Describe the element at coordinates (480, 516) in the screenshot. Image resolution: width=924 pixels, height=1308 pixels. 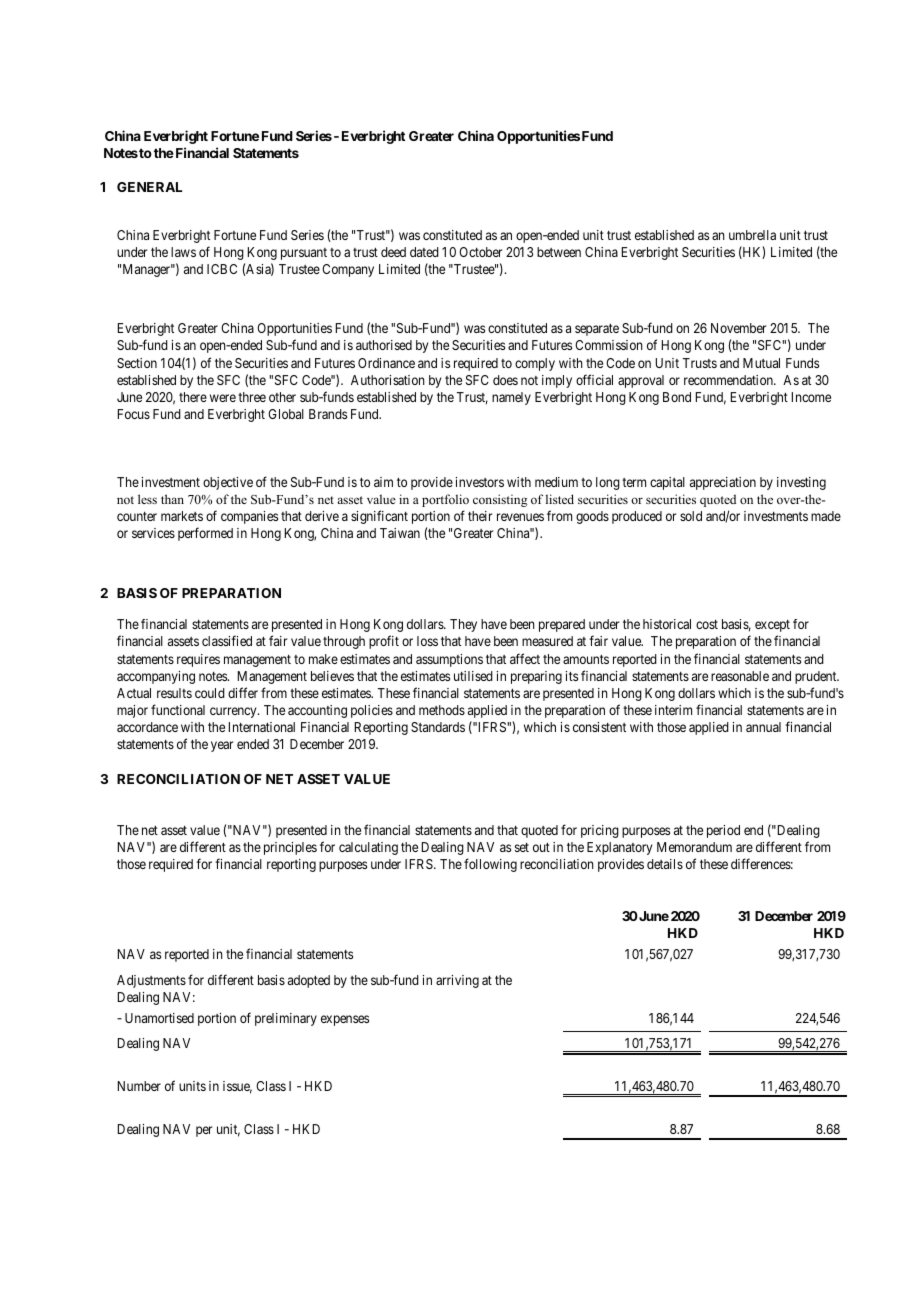
I see `their` at that location.
